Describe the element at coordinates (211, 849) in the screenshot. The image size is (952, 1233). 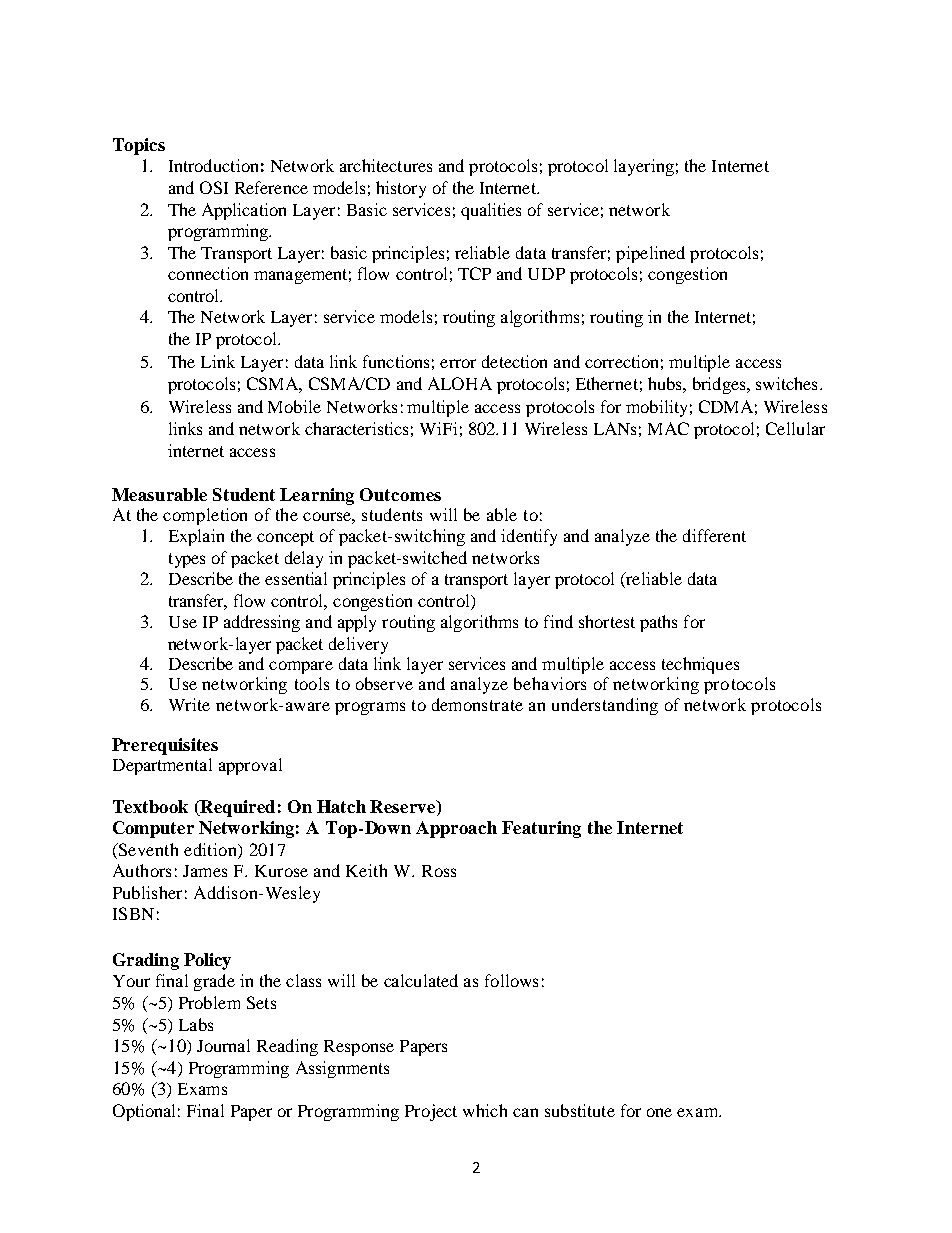
I see `edition` at that location.
